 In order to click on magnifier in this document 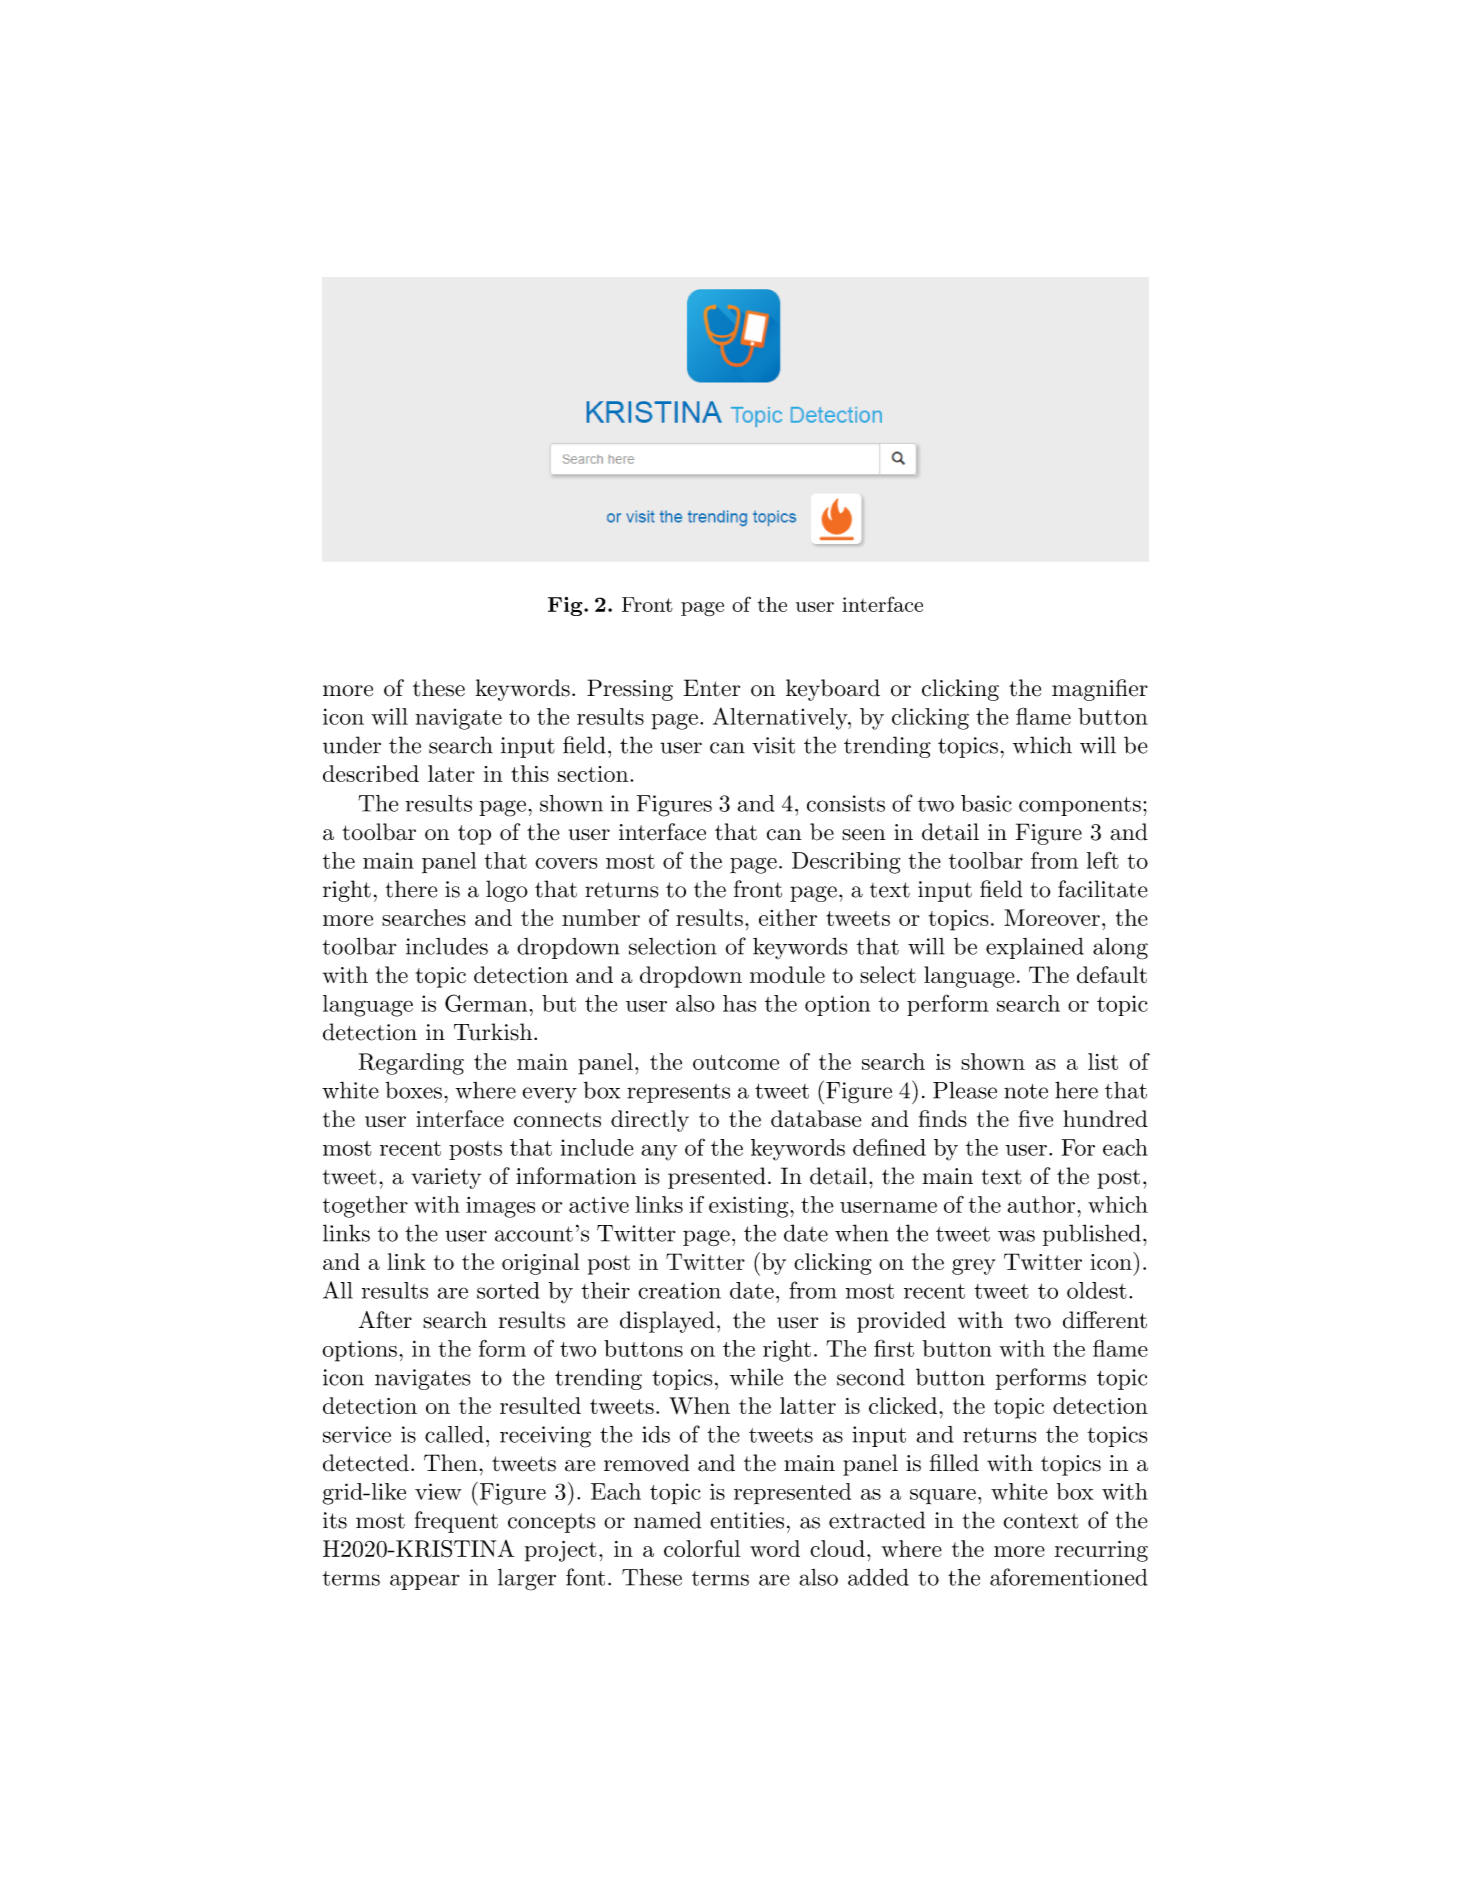, I will do `click(1100, 690)`.
